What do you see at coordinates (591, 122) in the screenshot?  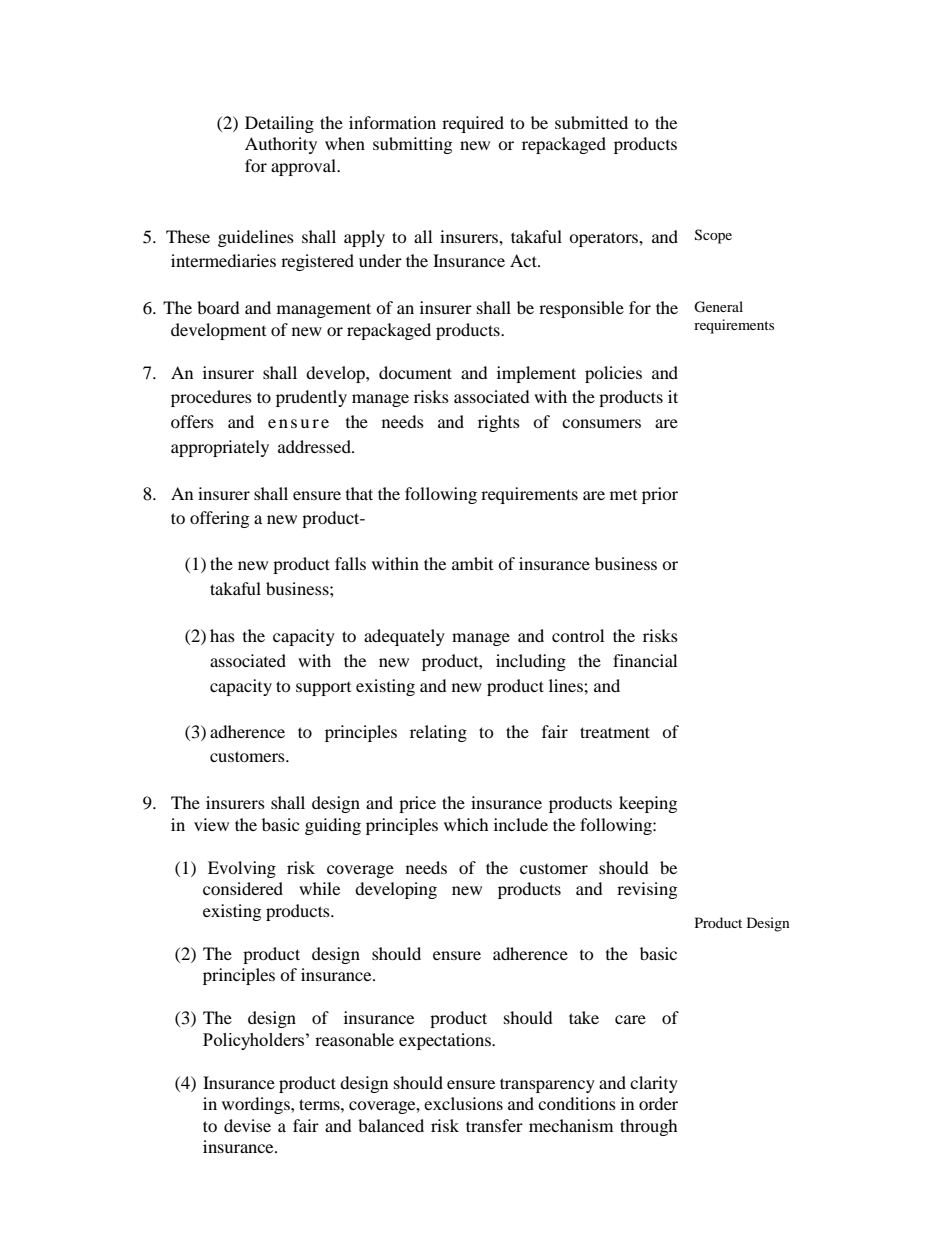 I see `submitted` at bounding box center [591, 122].
